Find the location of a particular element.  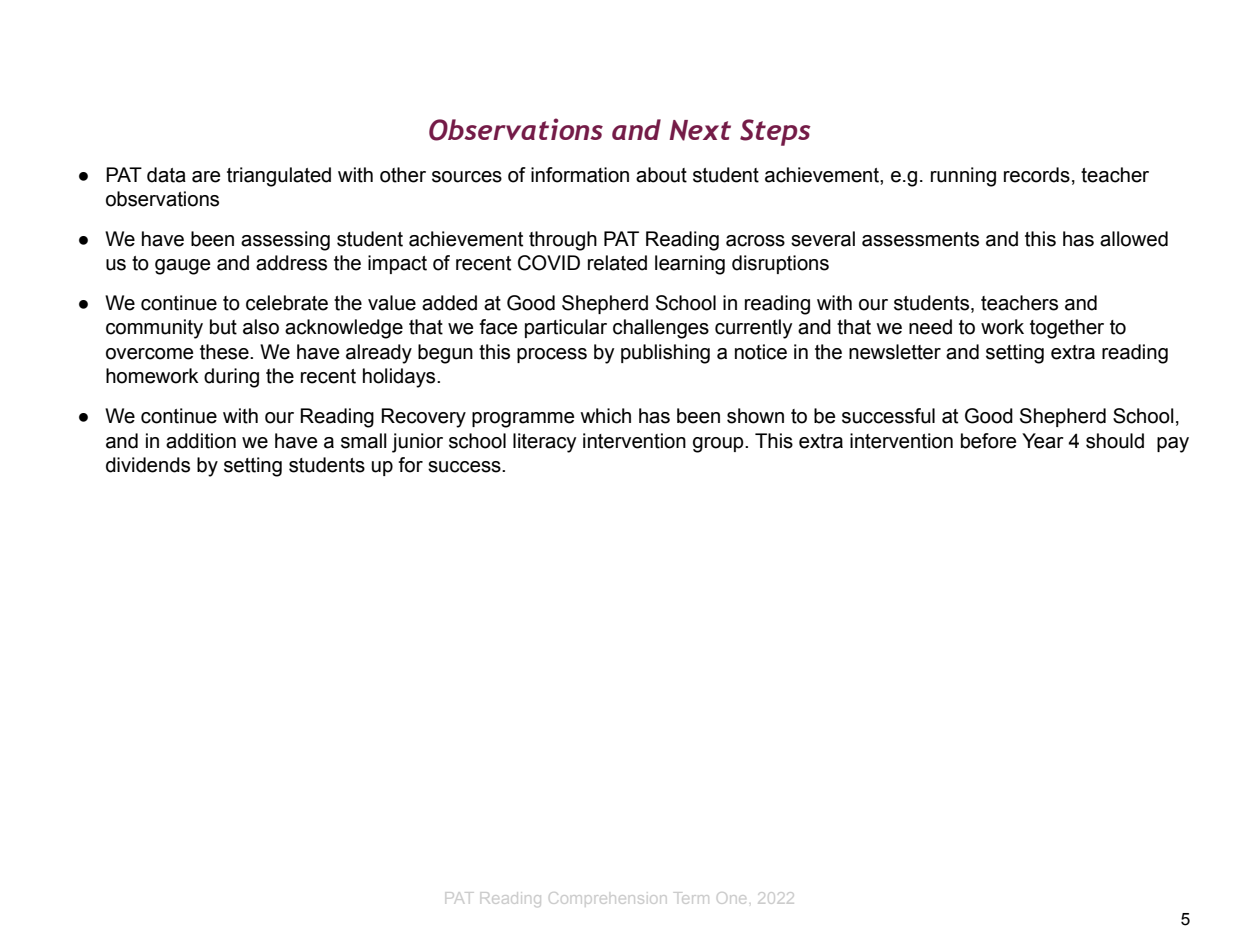

Term is located at coordinates (691, 898).
